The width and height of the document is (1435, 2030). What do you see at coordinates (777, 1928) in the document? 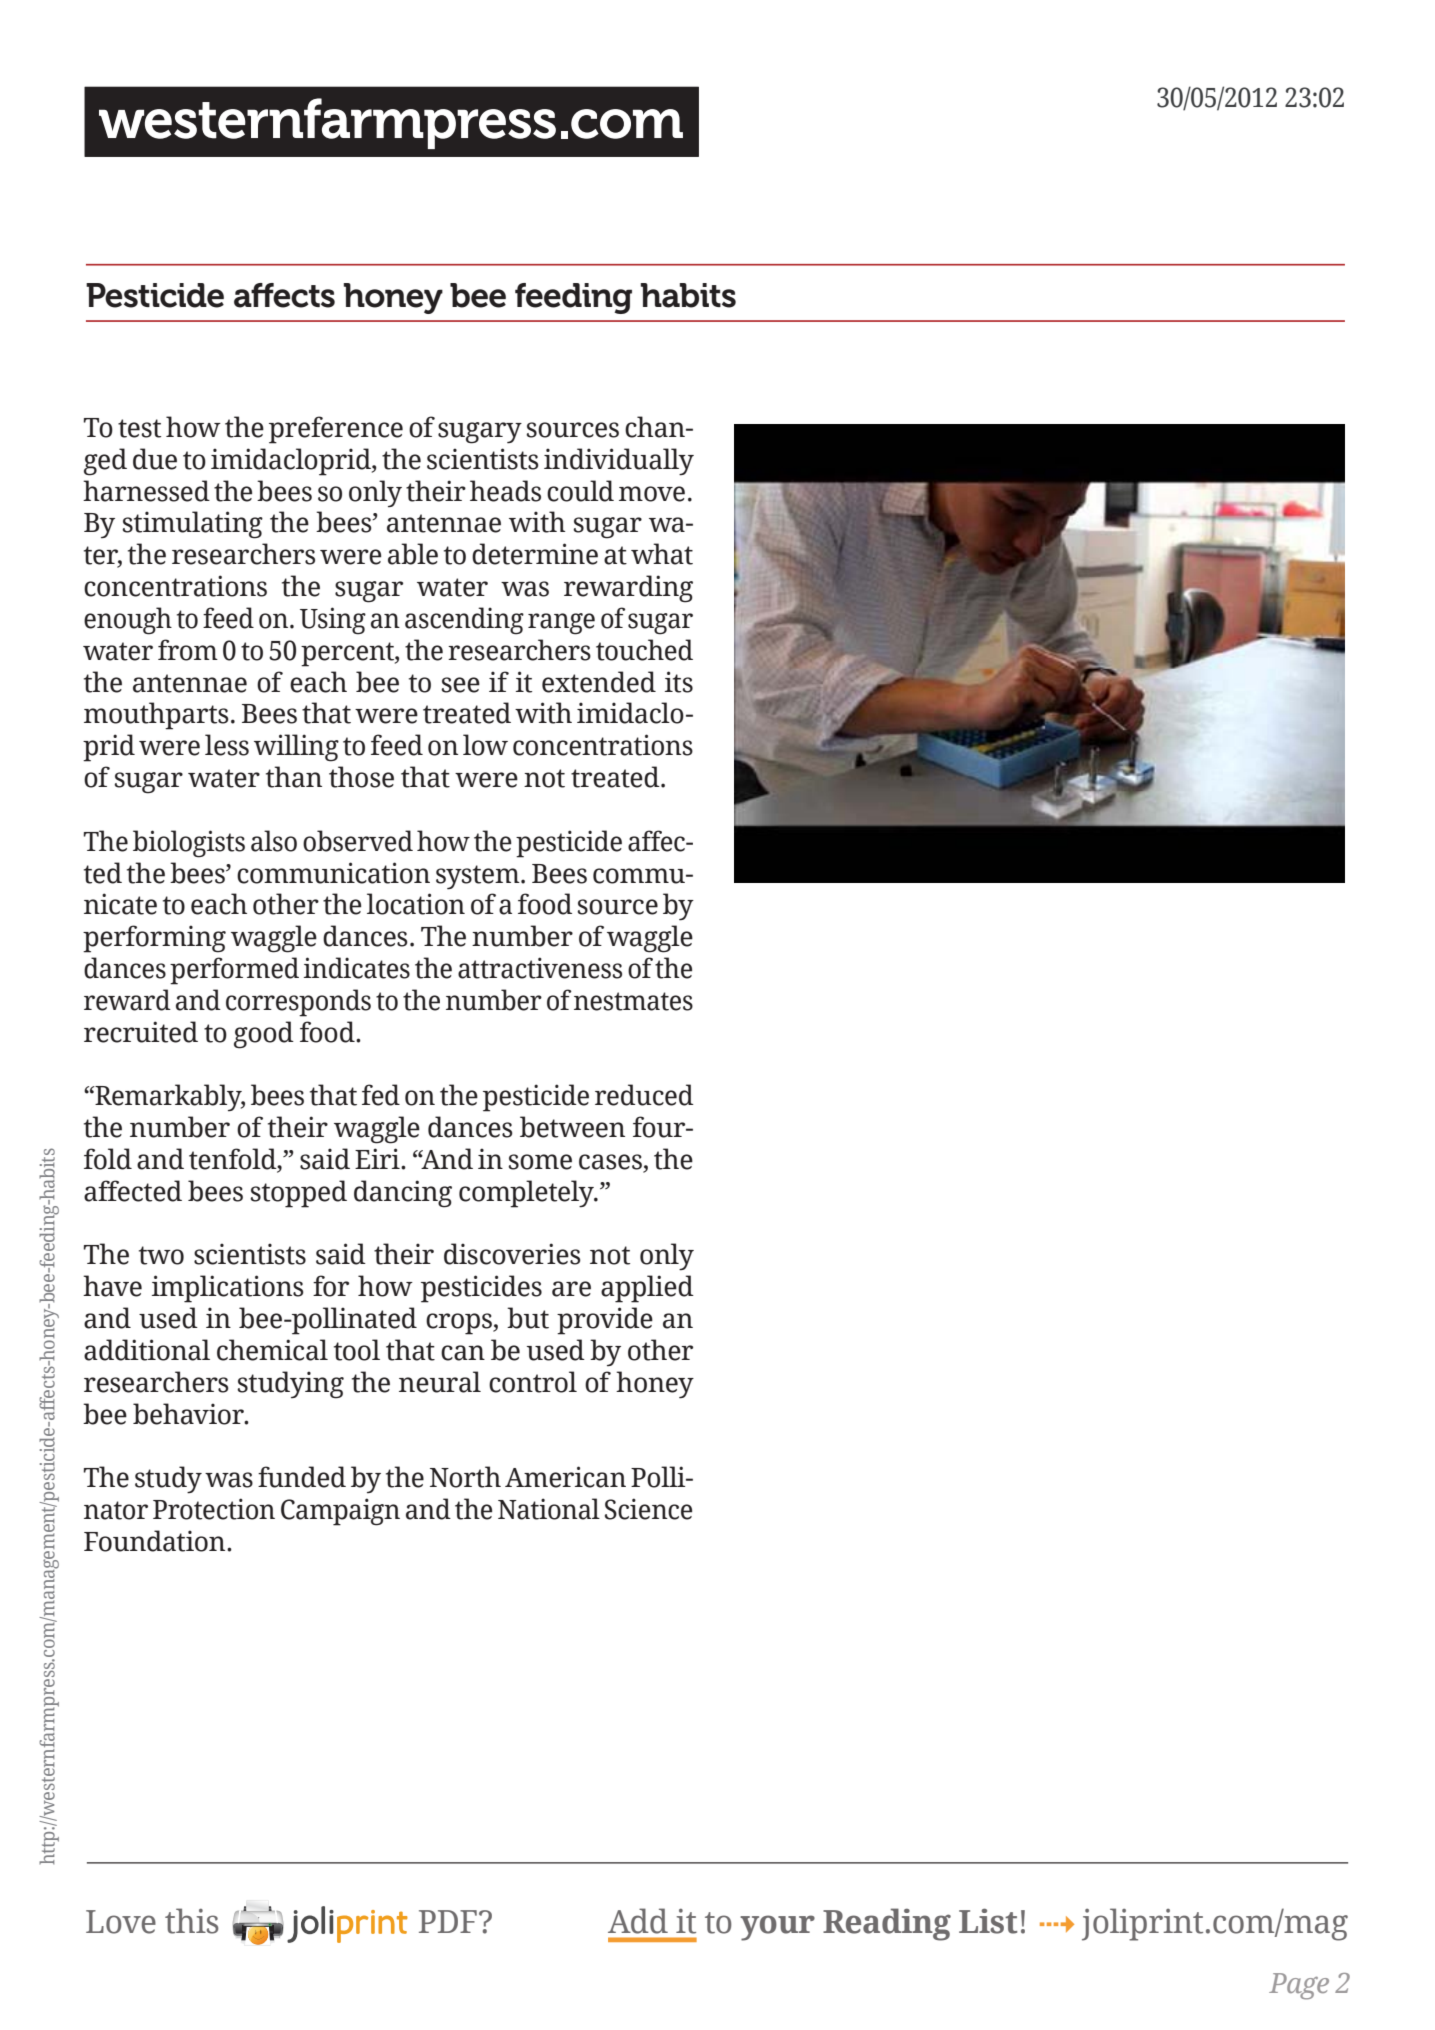
I see `your` at bounding box center [777, 1928].
